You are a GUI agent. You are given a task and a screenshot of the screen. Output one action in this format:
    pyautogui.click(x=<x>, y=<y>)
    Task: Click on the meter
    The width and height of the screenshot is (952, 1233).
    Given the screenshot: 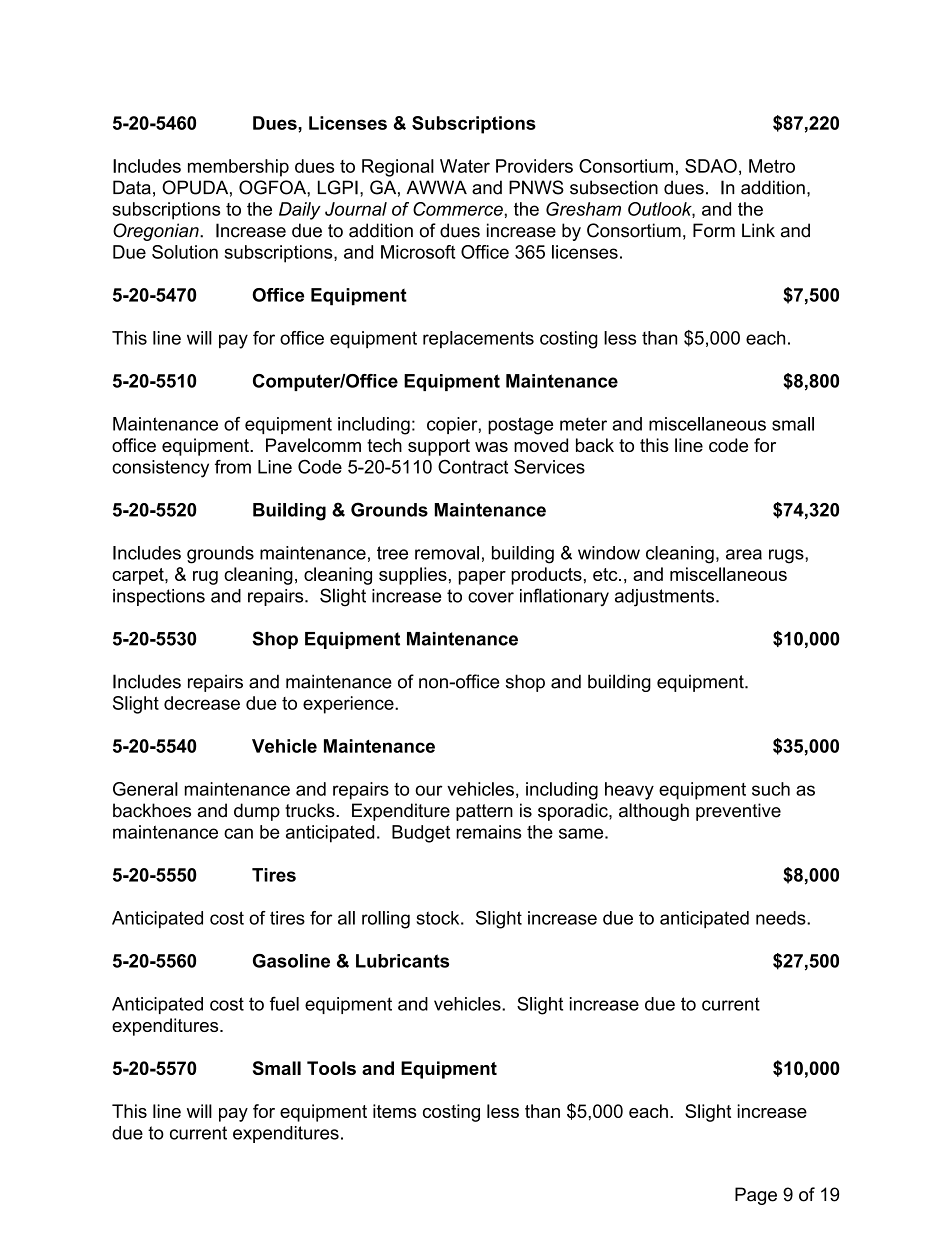 What is the action you would take?
    pyautogui.click(x=583, y=424)
